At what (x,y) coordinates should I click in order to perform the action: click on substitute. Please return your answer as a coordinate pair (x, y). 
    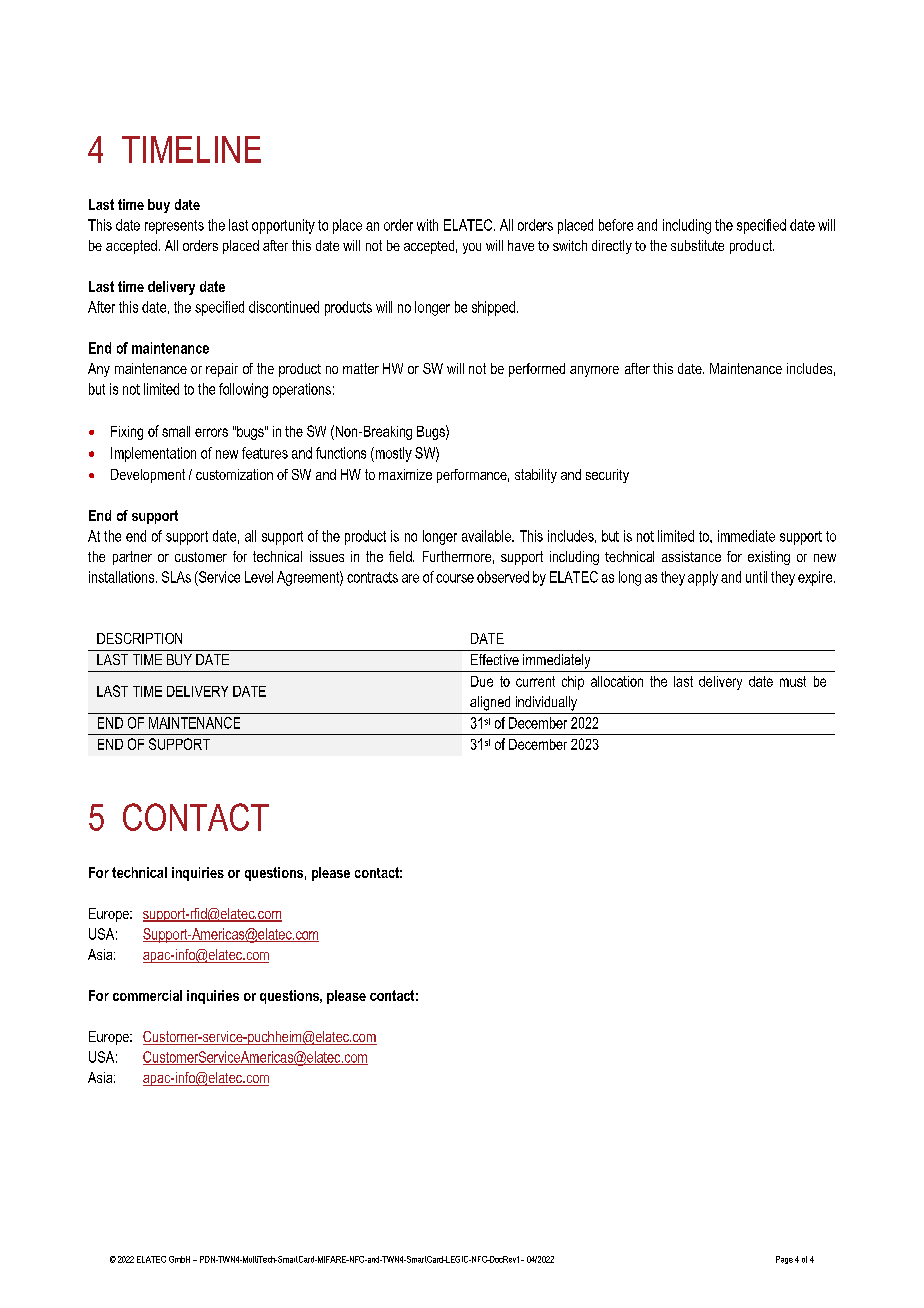
    Looking at the image, I should click on (697, 245).
